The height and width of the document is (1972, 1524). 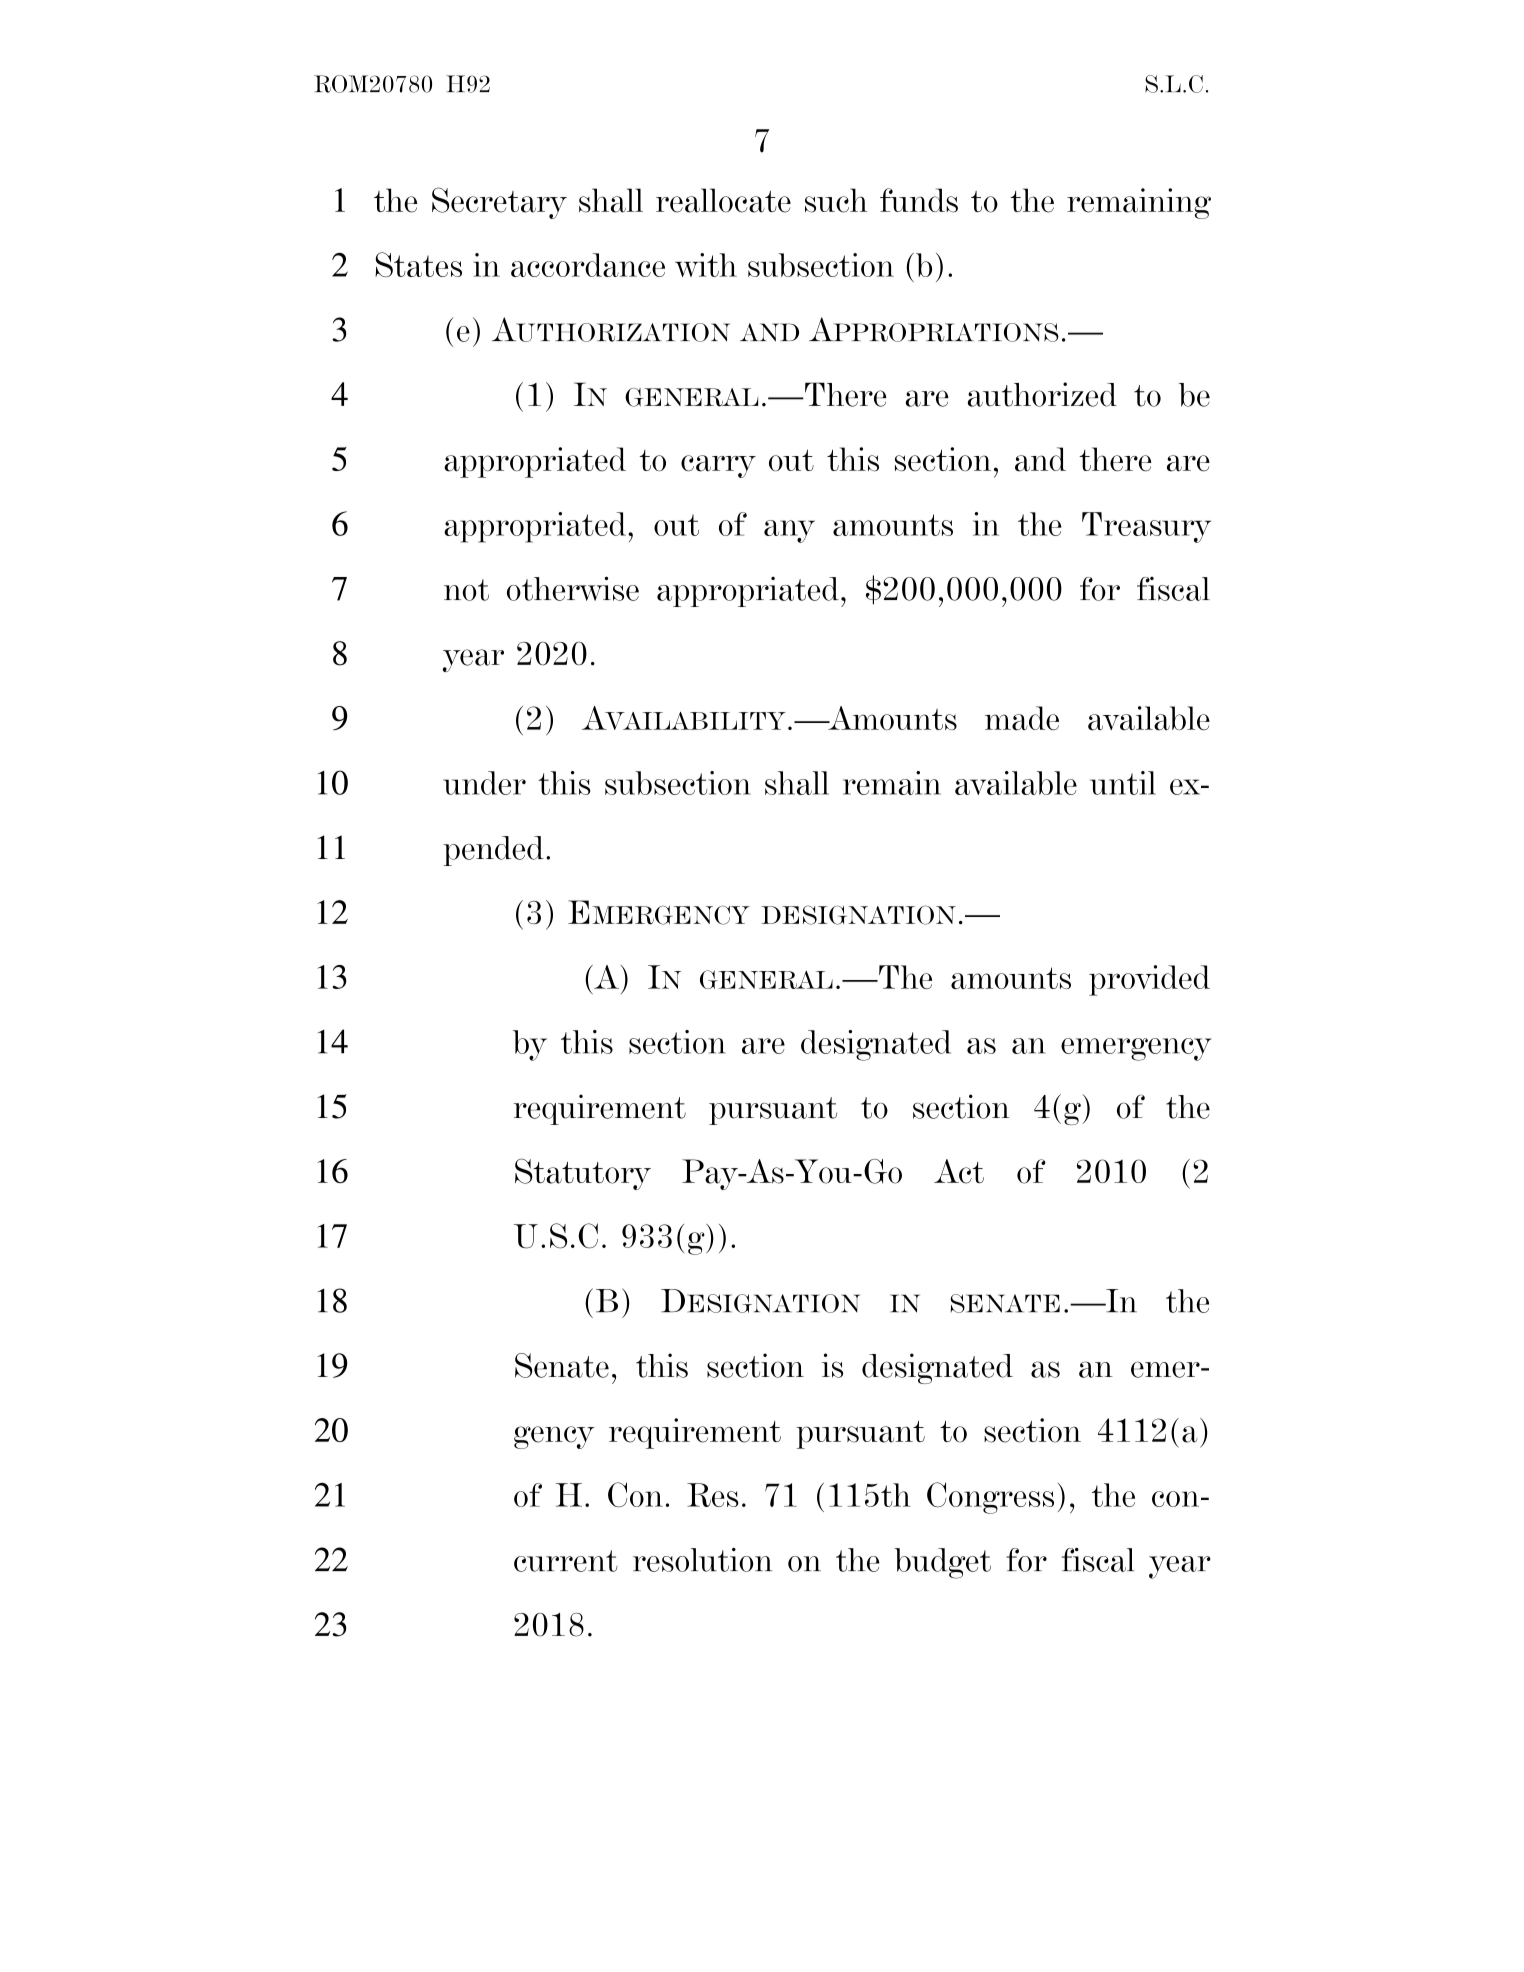 I want to click on budget, so click(x=942, y=1563).
